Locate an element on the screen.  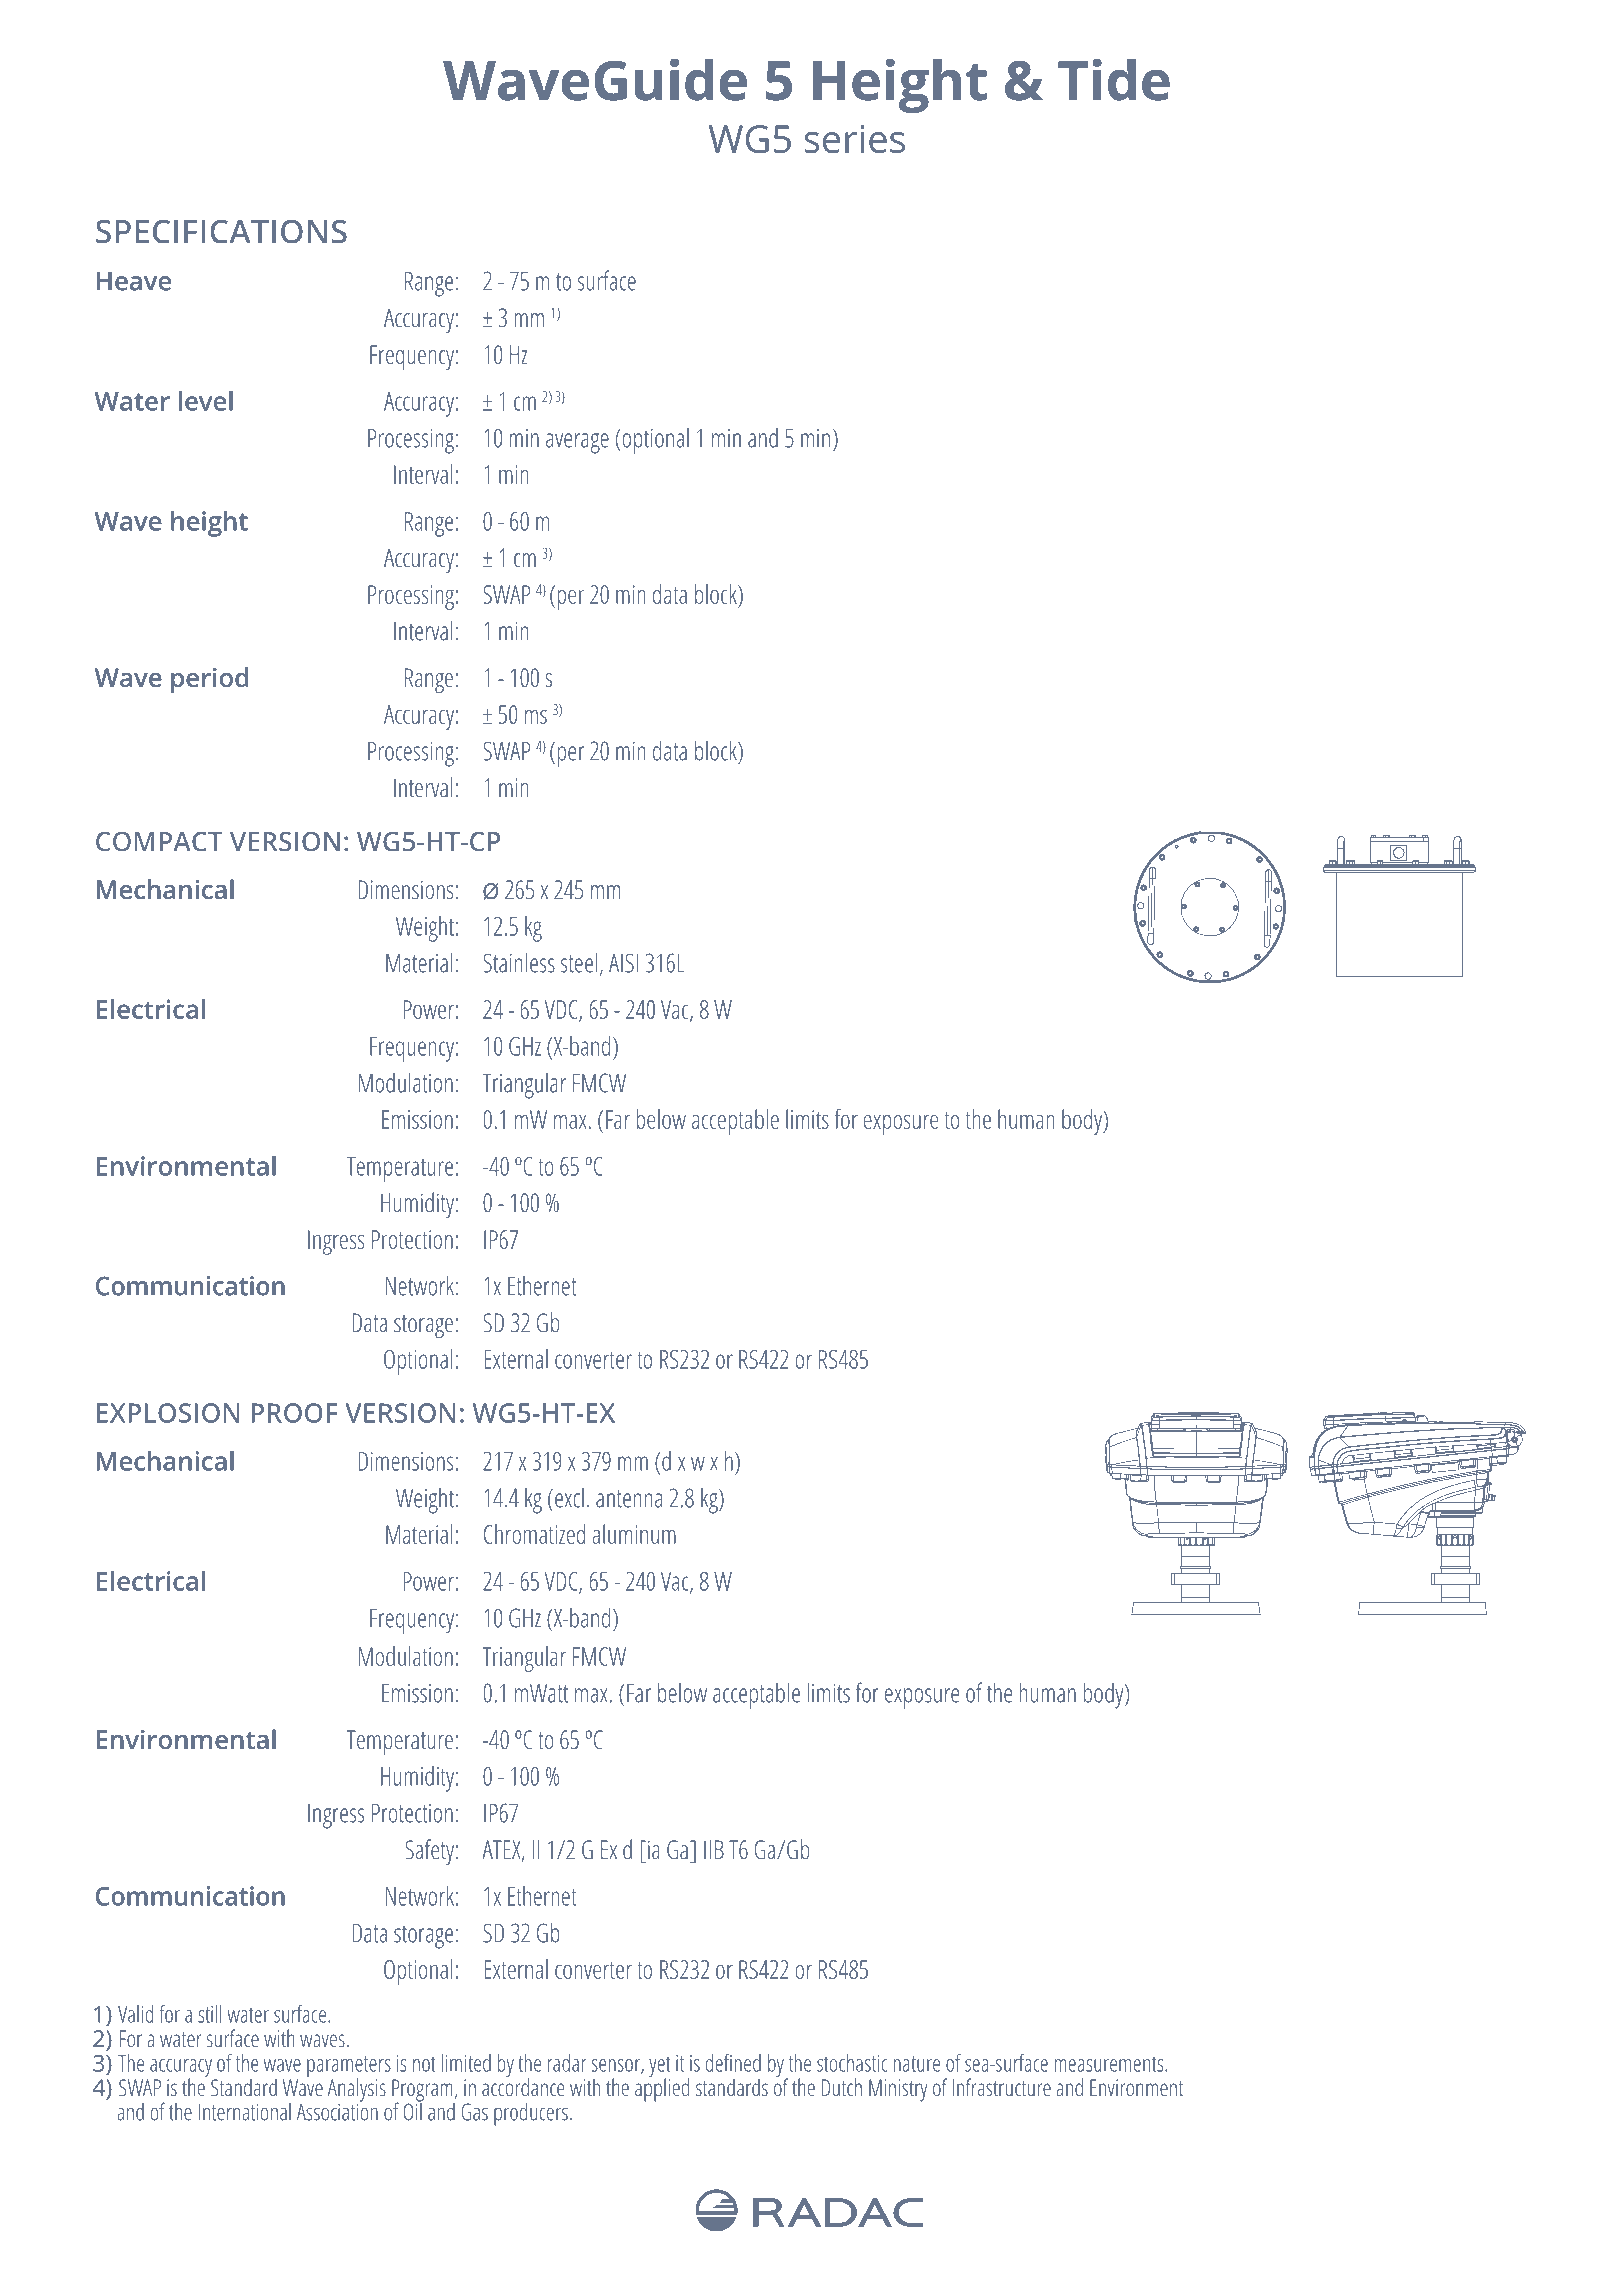
still is located at coordinates (209, 2014).
